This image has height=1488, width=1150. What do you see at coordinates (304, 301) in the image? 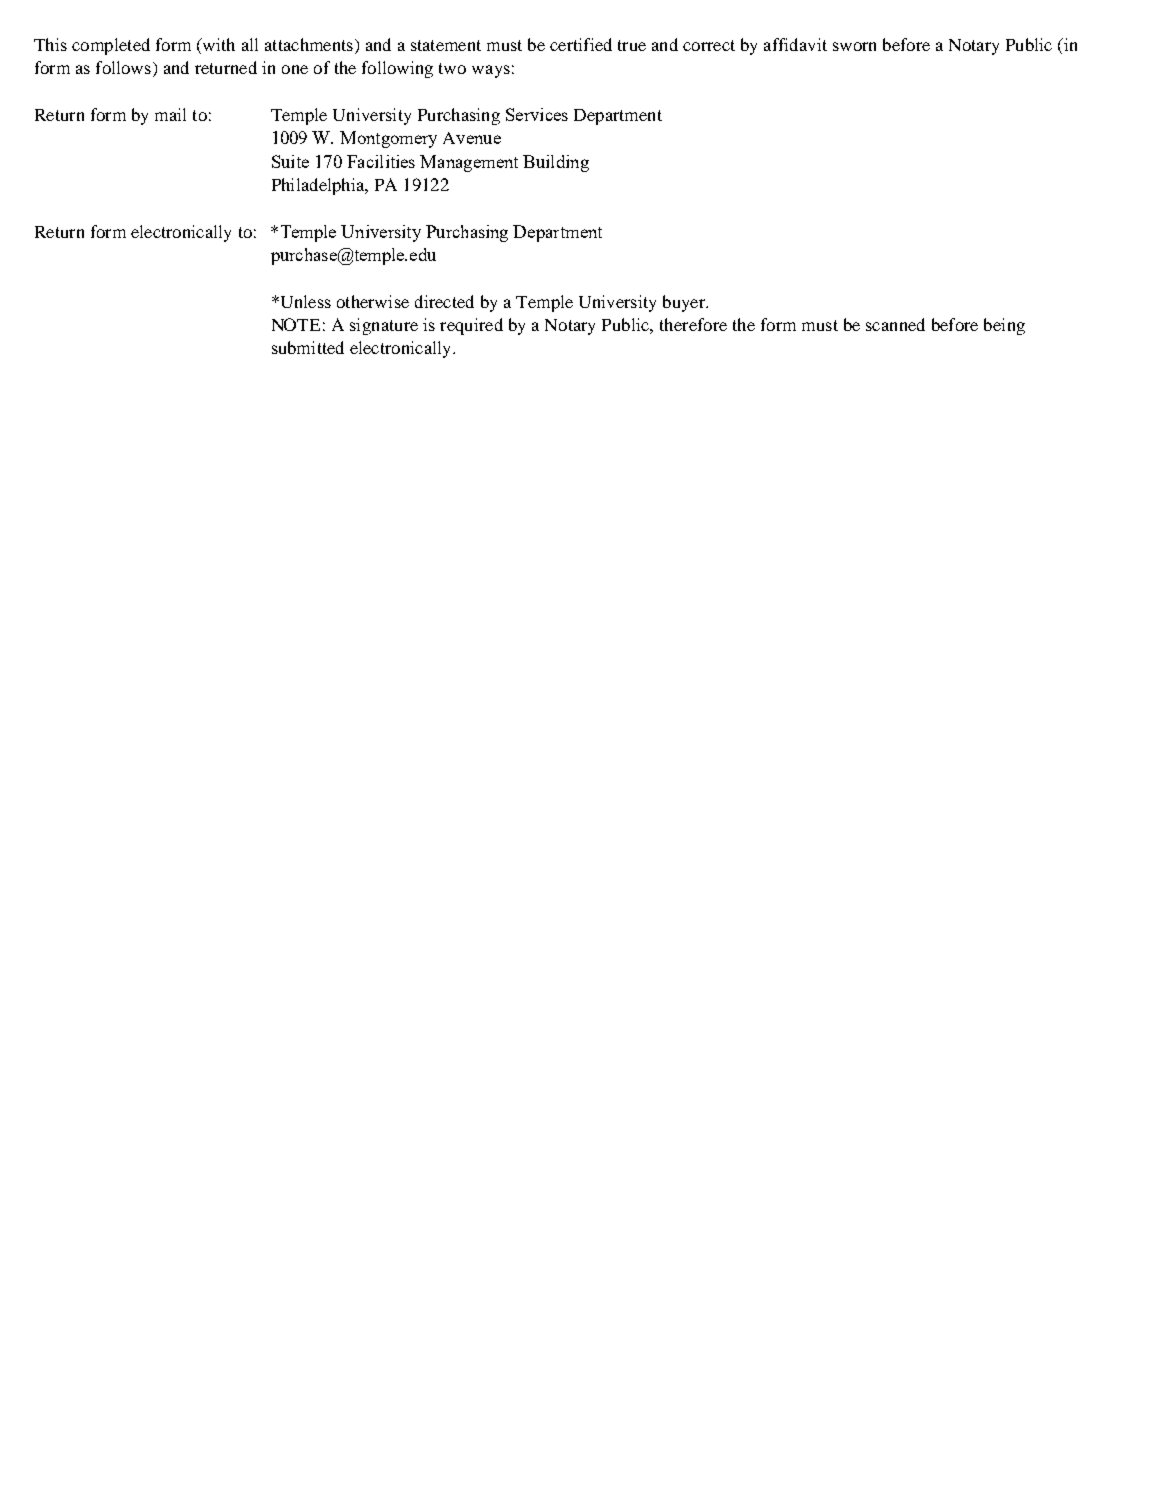
I see `Unless` at bounding box center [304, 301].
